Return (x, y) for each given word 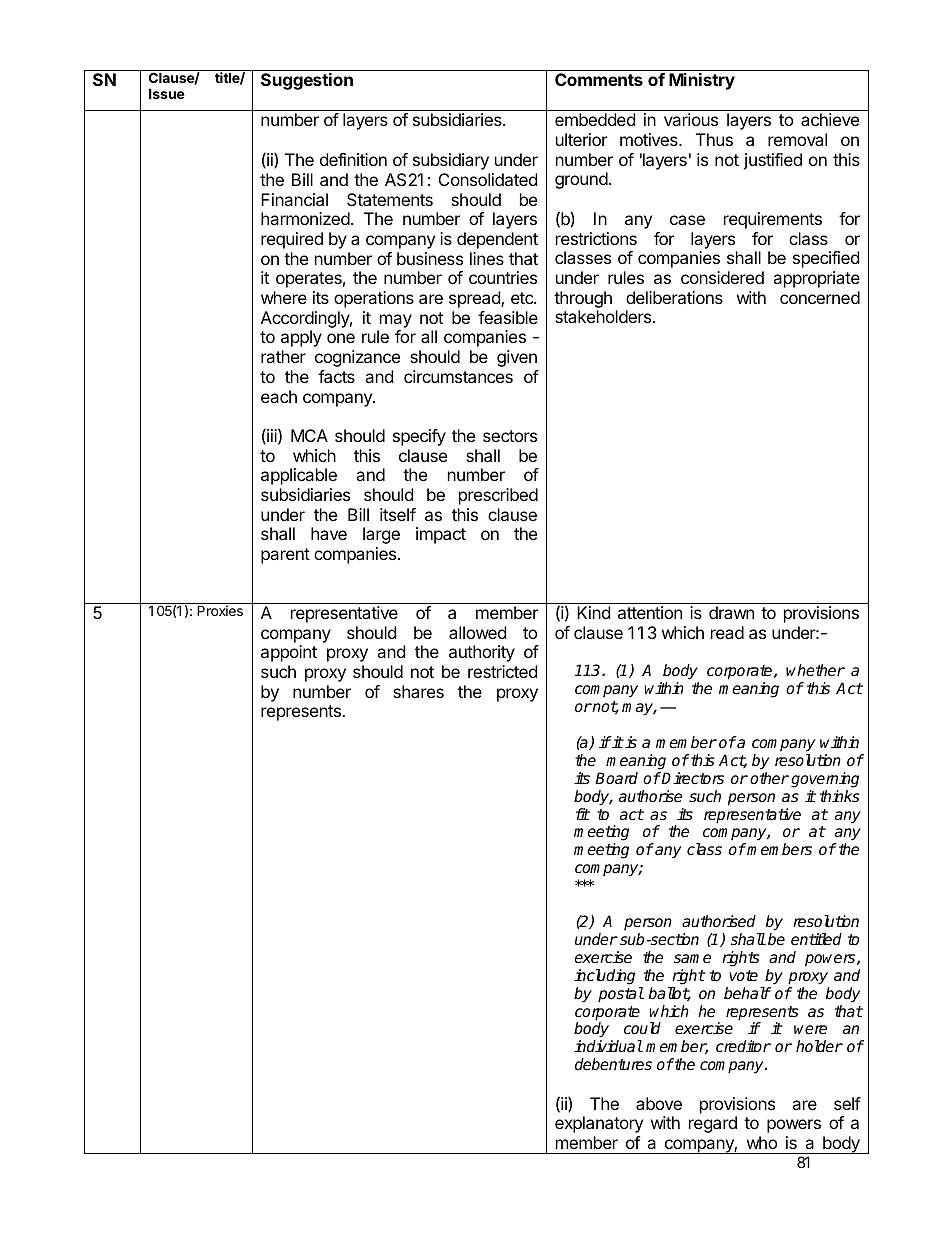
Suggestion (307, 81)
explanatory (599, 1124)
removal (797, 139)
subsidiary (451, 161)
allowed (477, 632)
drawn (731, 612)
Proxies (220, 610)
